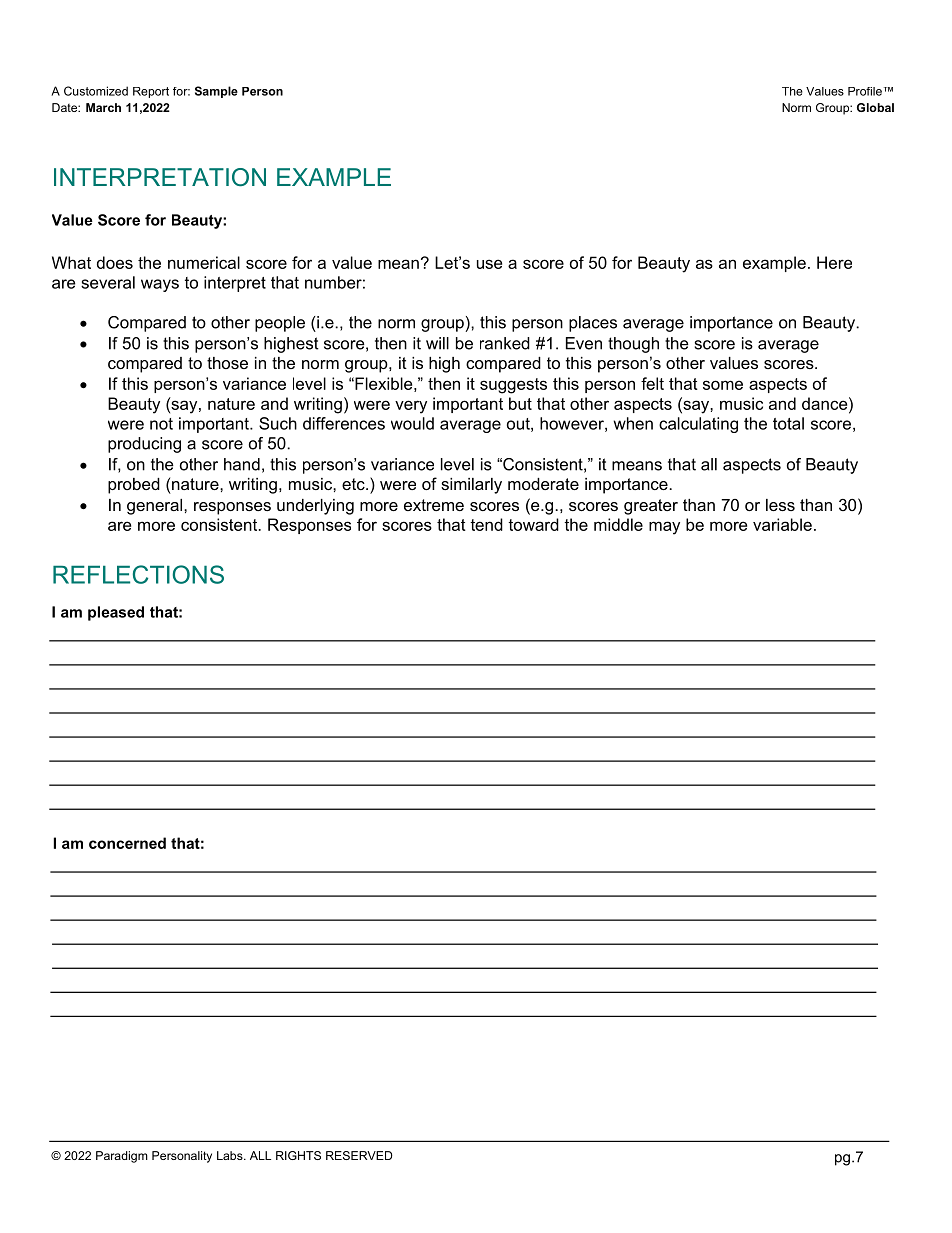 The width and height of the page is (952, 1233). What do you see at coordinates (782, 524) in the page?
I see `variable` at bounding box center [782, 524].
